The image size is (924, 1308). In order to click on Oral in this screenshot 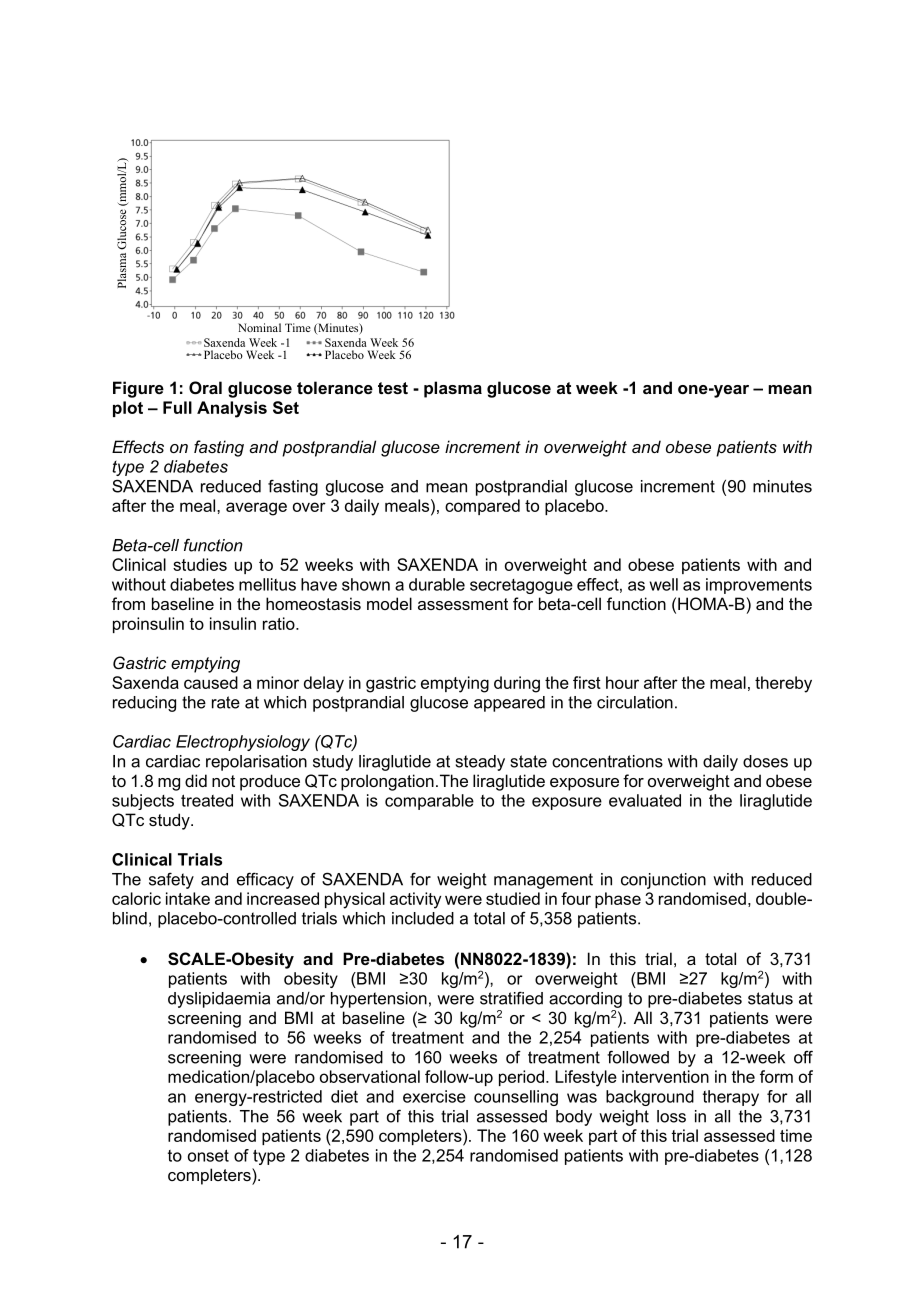, I will do `click(205, 387)`.
